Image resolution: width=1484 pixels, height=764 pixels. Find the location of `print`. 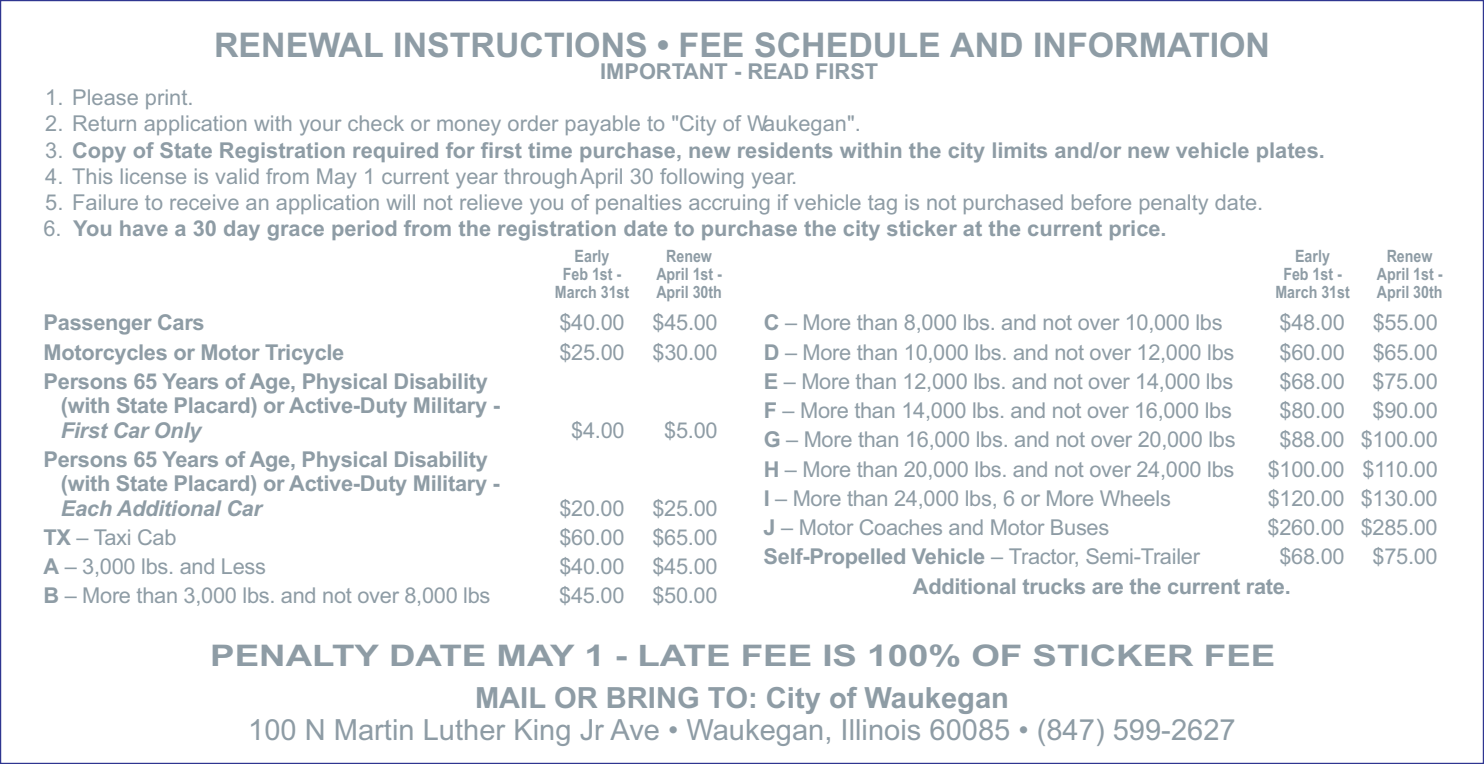

print is located at coordinates (168, 99).
